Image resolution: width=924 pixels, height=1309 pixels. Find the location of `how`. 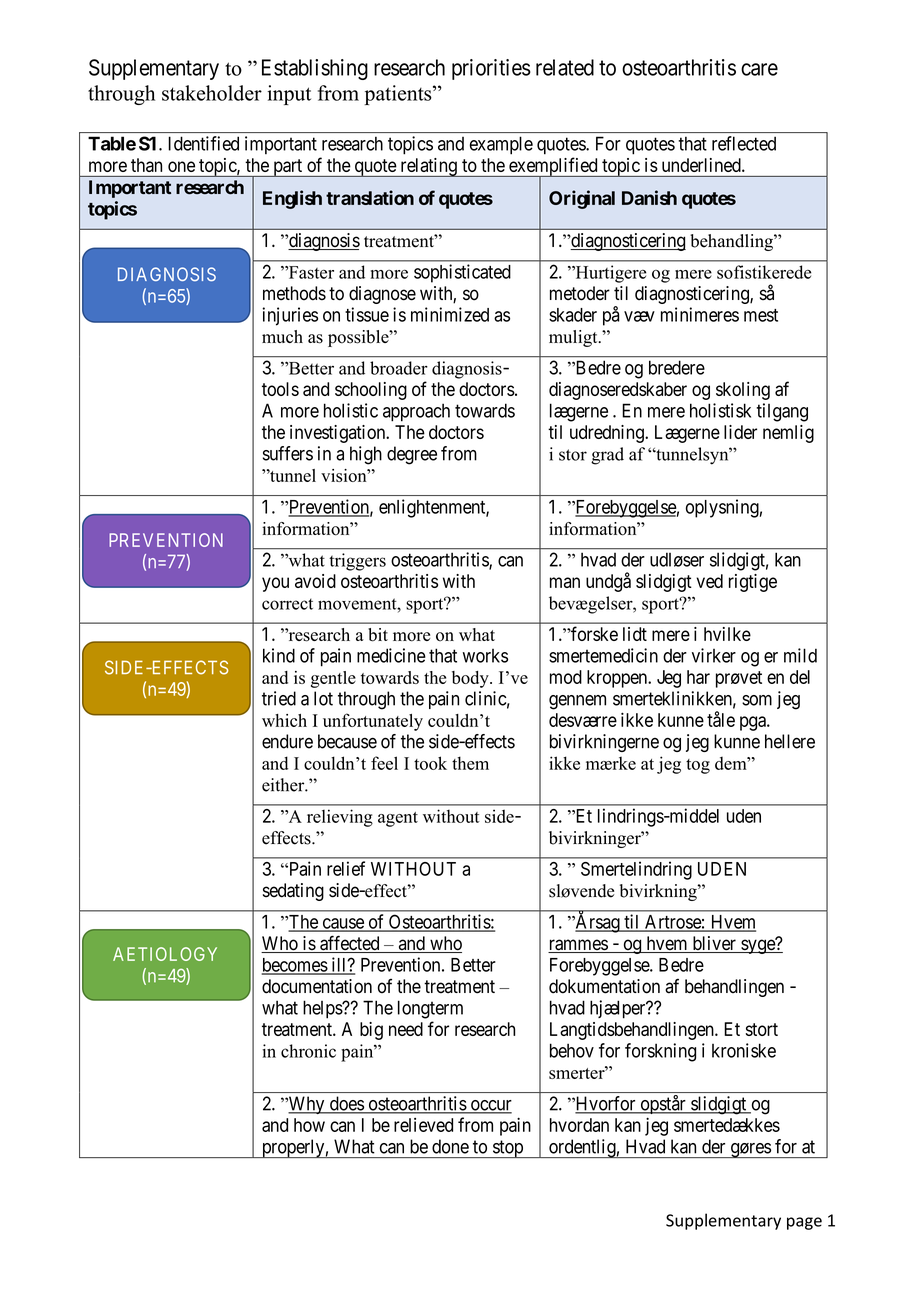

how is located at coordinates (309, 1125).
